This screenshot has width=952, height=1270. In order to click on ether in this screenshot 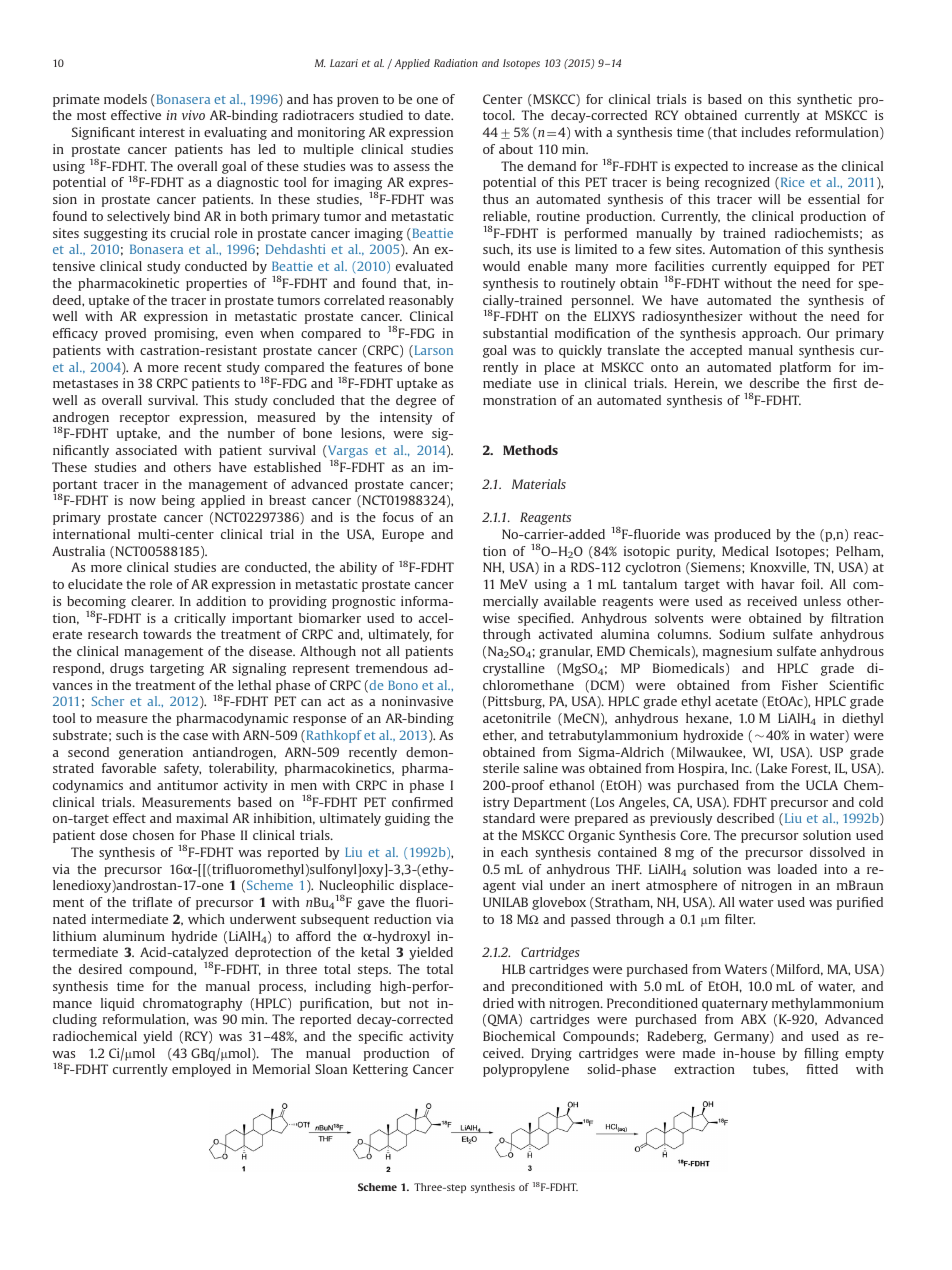, I will do `click(499, 735)`.
